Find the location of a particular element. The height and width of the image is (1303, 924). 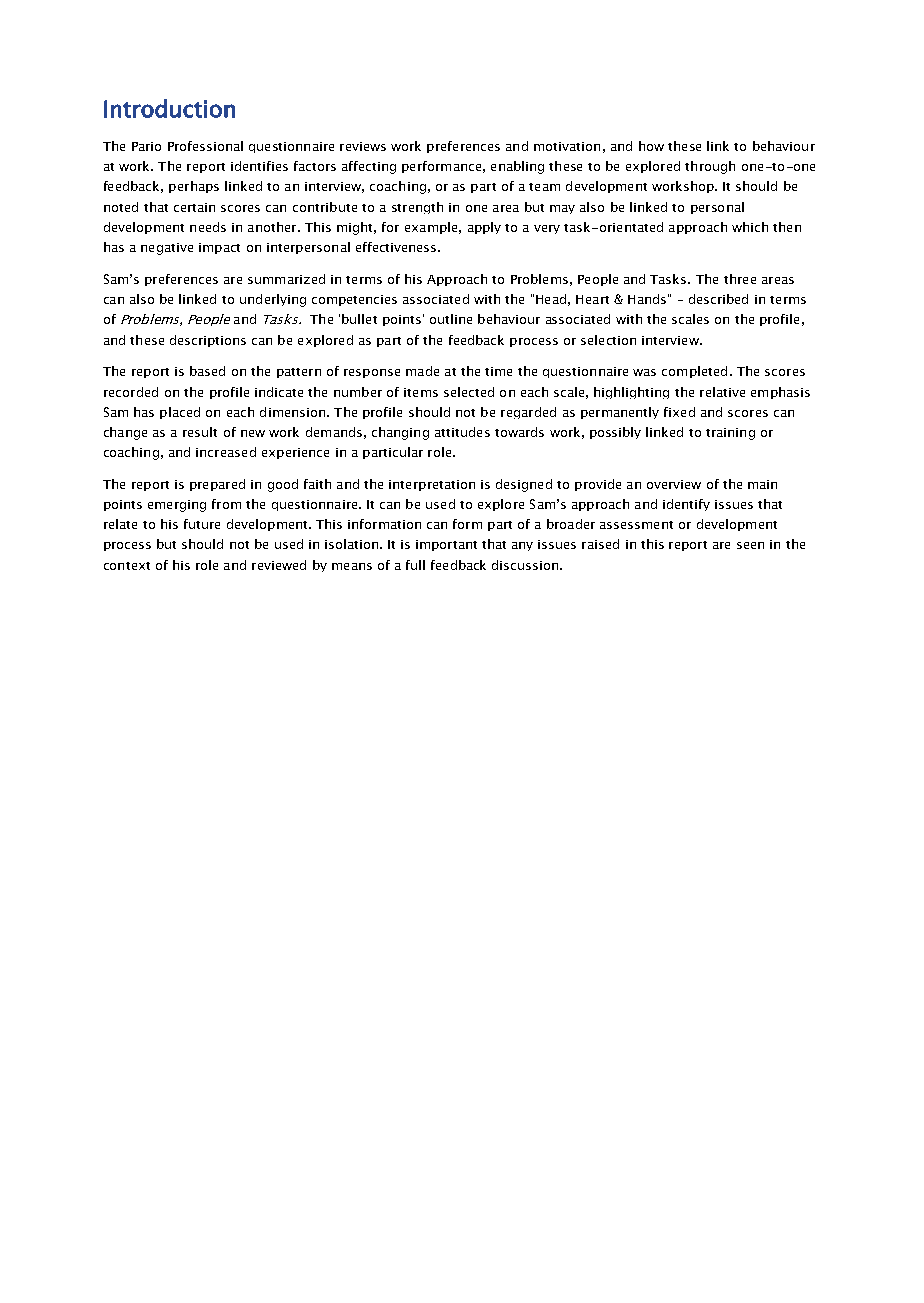

descriptions is located at coordinates (208, 341).
